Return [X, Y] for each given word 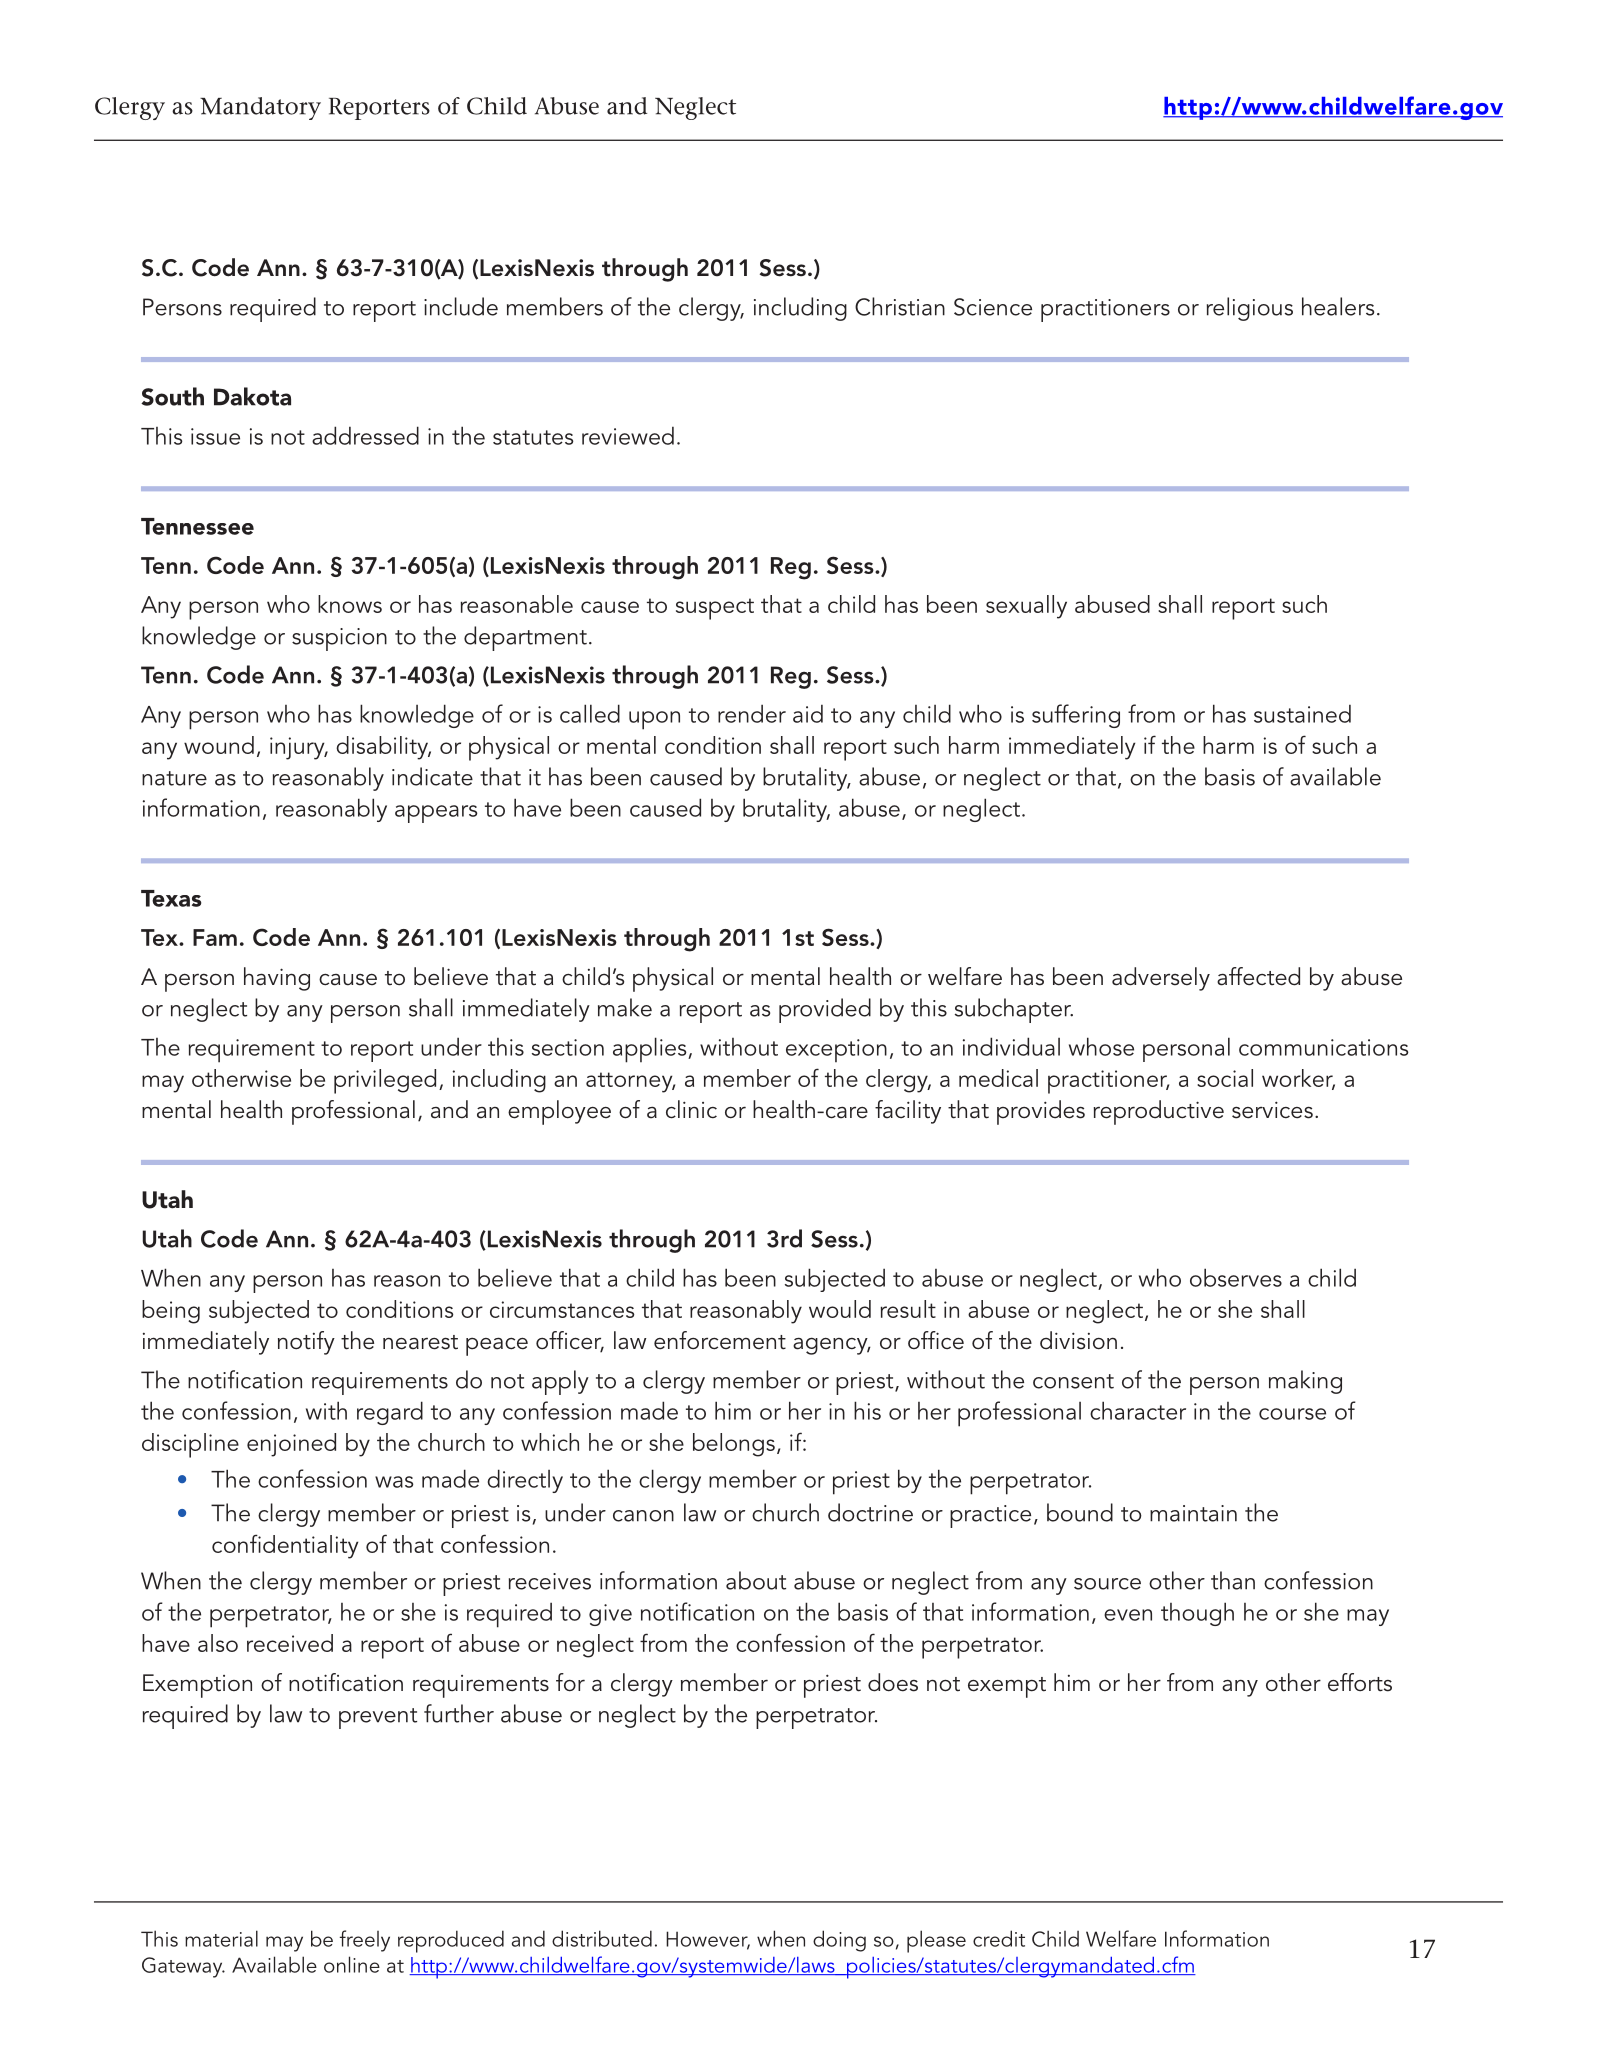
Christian [900, 306]
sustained [1302, 713]
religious [1250, 309]
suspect [715, 609]
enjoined [291, 1445]
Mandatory [260, 108]
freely [365, 1941]
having [277, 979]
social [1225, 1078]
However [708, 1940]
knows [350, 604]
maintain [1193, 1513]
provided [825, 1010]
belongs [734, 1445]
